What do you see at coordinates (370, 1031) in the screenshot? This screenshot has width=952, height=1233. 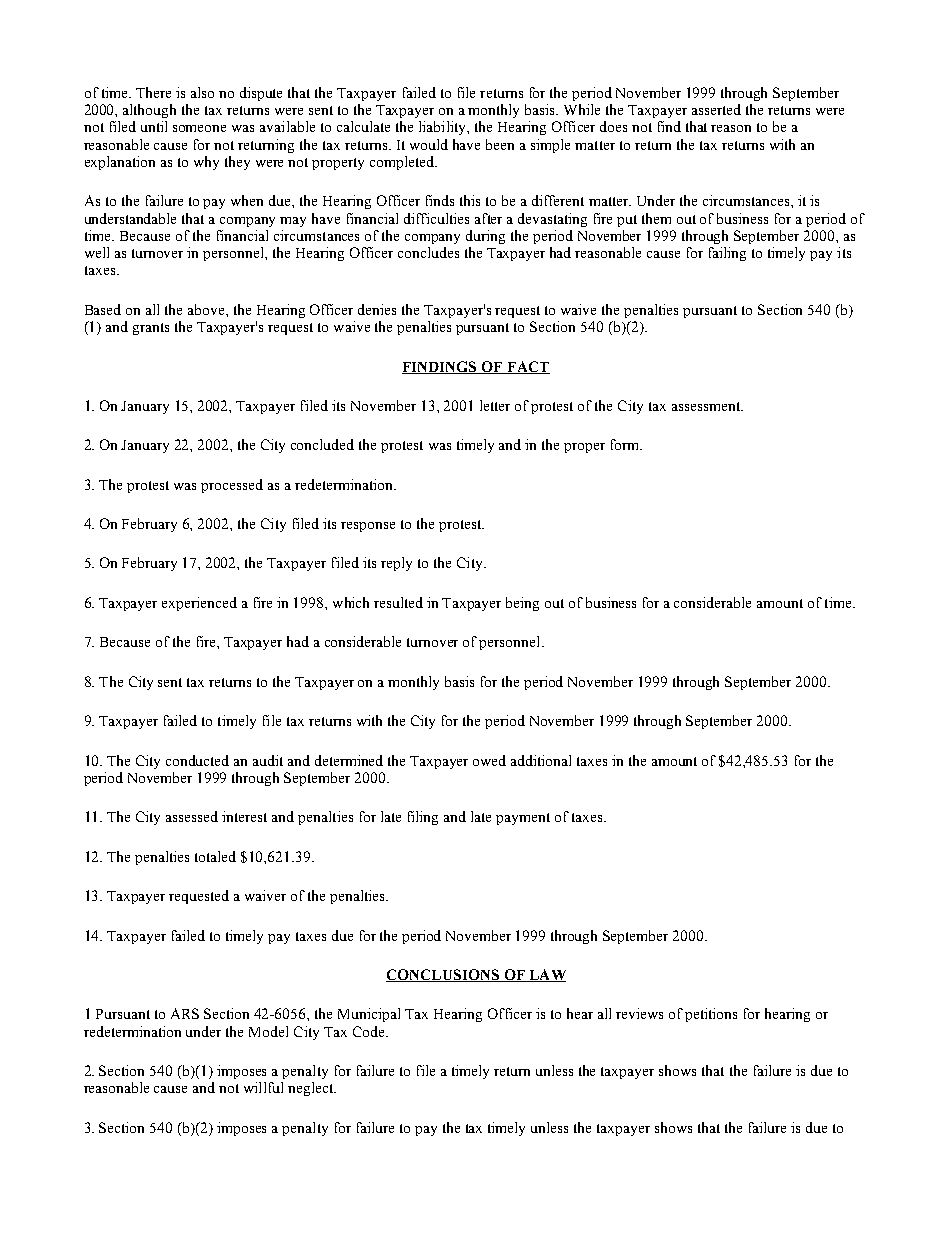 I see `Code` at bounding box center [370, 1031].
